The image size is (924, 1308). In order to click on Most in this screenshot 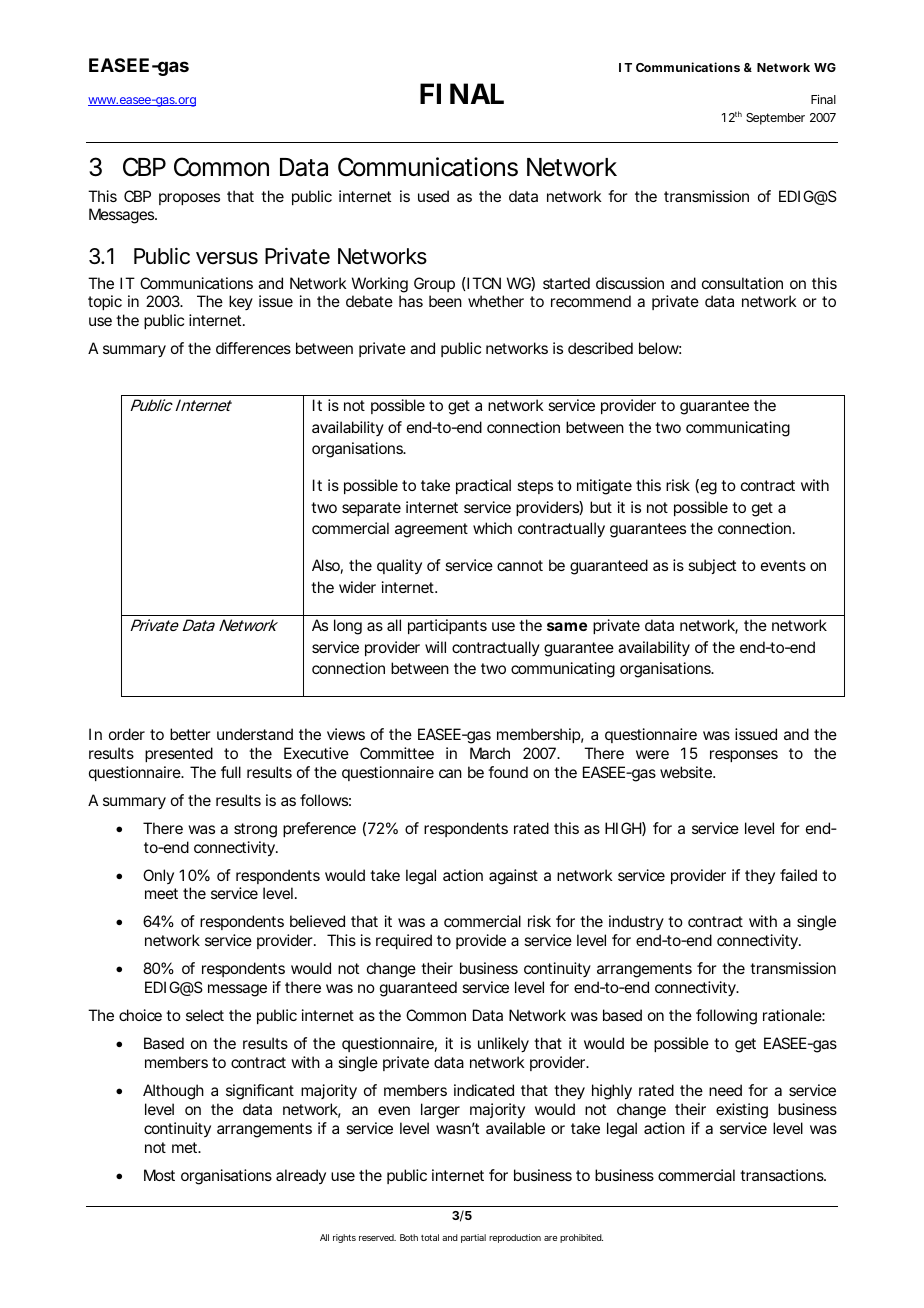, I will do `click(159, 1175)`.
